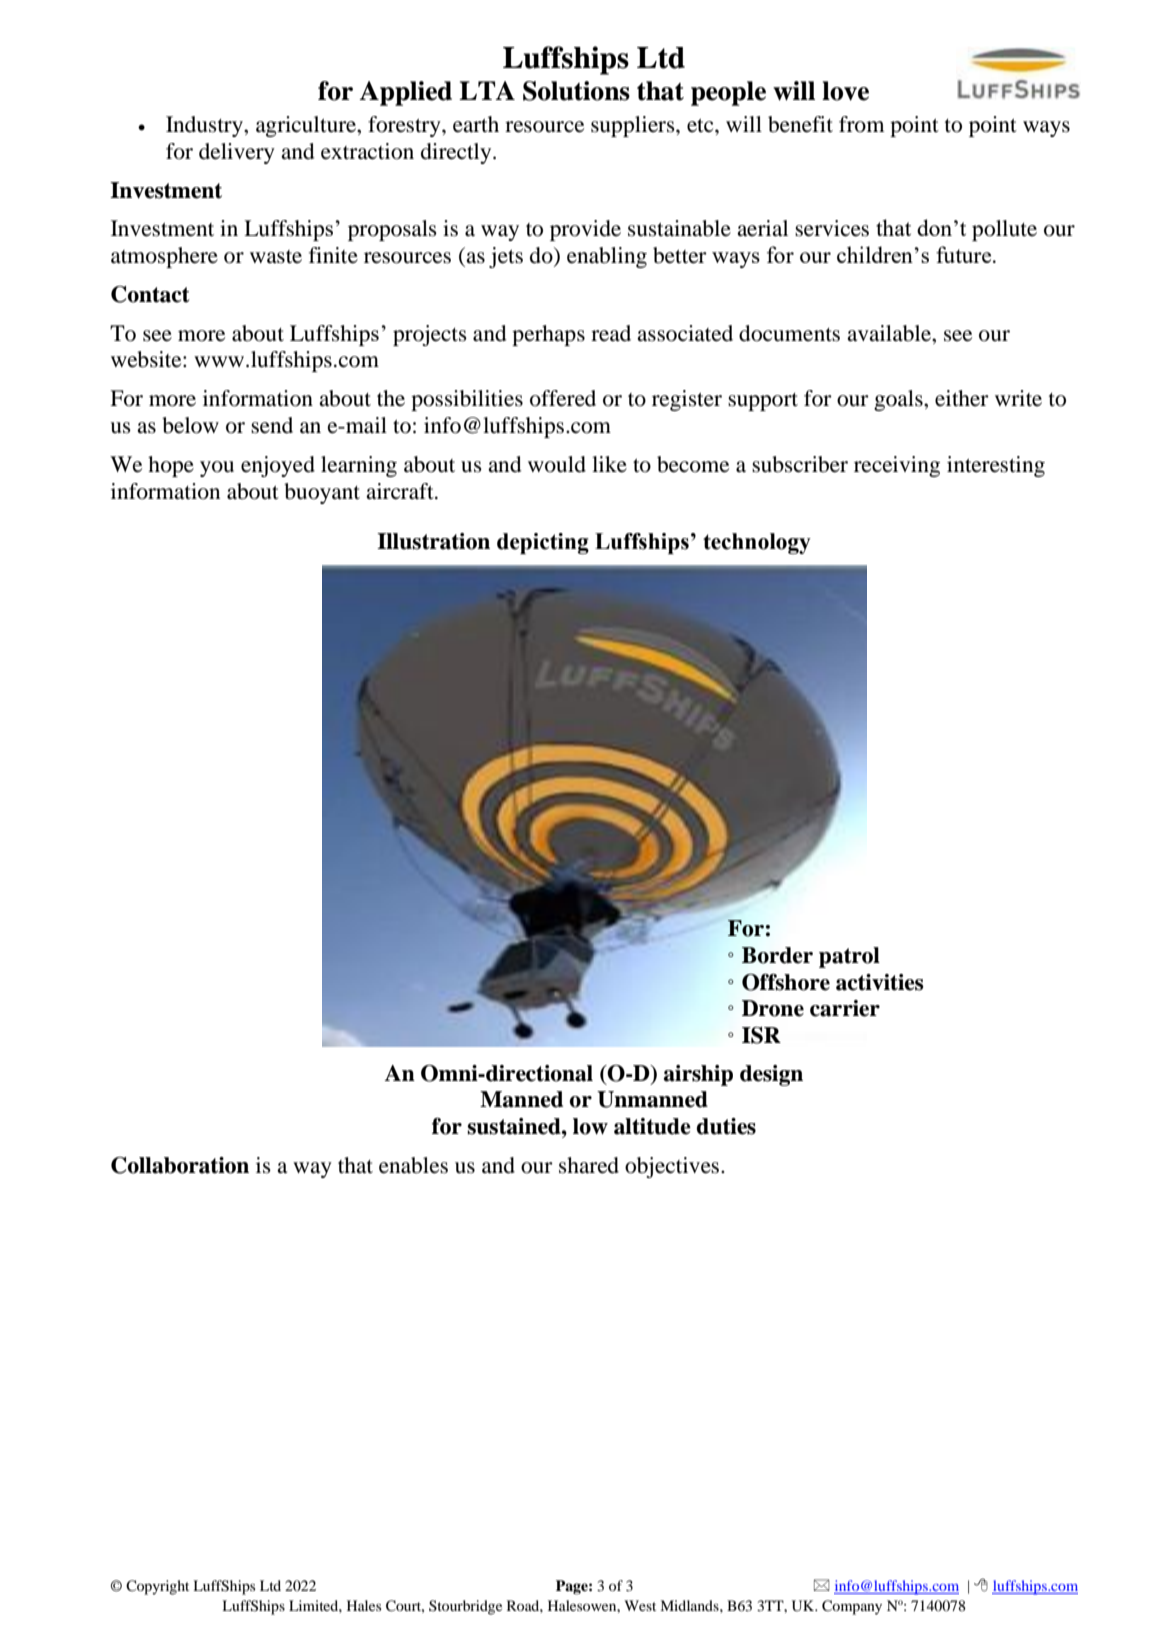  I want to click on carrier, so click(845, 1008).
